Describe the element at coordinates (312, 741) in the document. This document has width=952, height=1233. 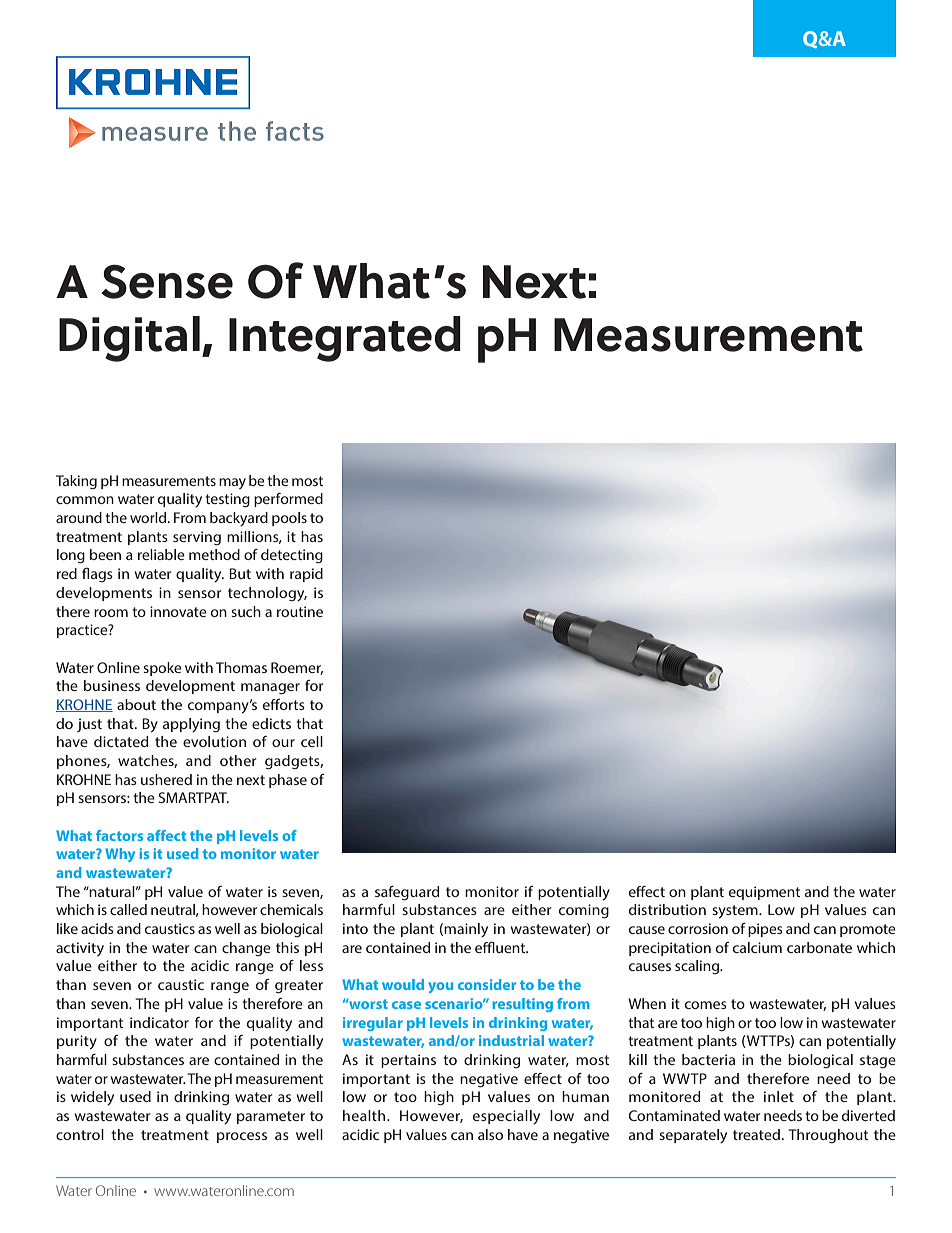
I see `cell` at that location.
